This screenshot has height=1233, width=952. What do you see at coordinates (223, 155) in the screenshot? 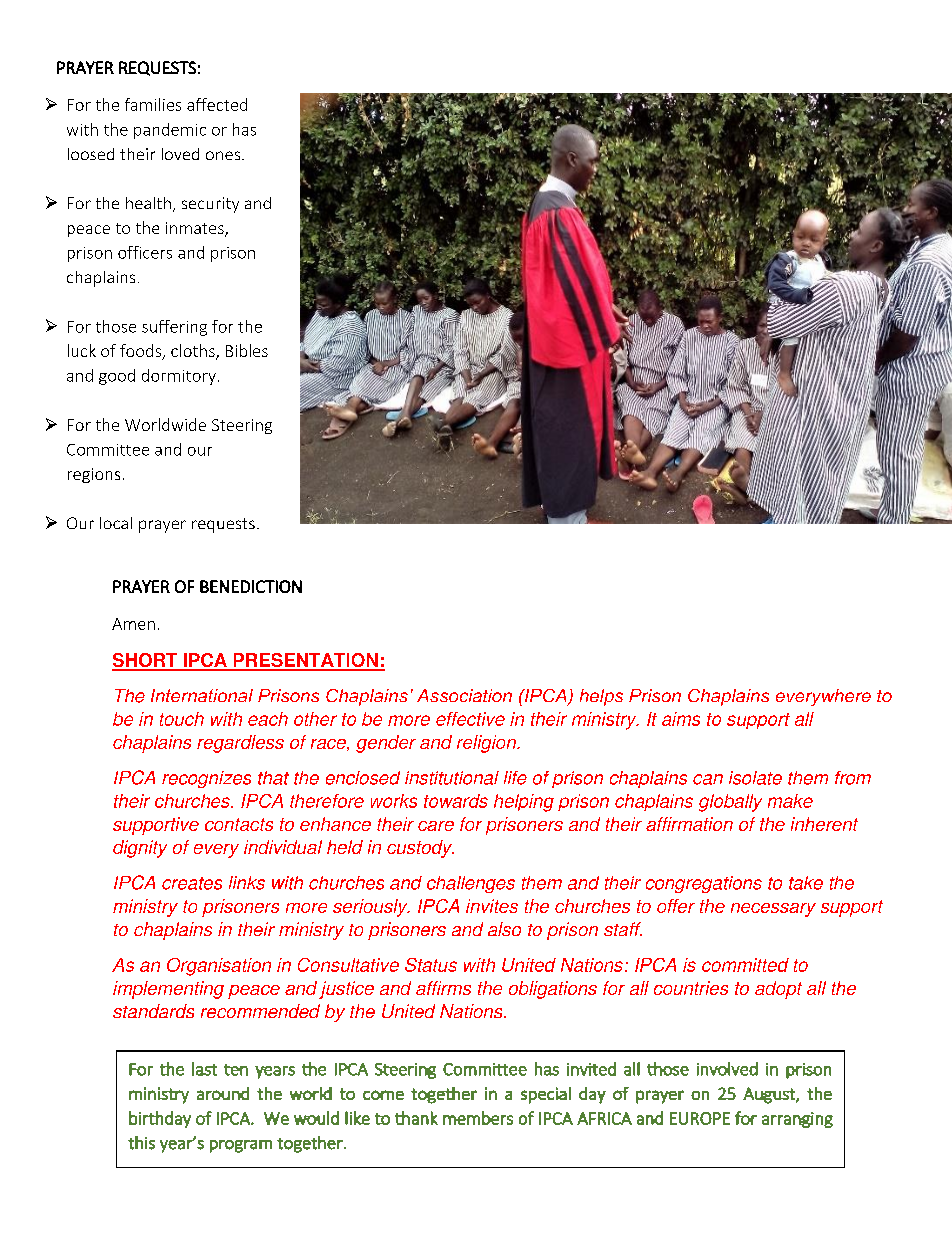
I see `ones` at bounding box center [223, 155].
